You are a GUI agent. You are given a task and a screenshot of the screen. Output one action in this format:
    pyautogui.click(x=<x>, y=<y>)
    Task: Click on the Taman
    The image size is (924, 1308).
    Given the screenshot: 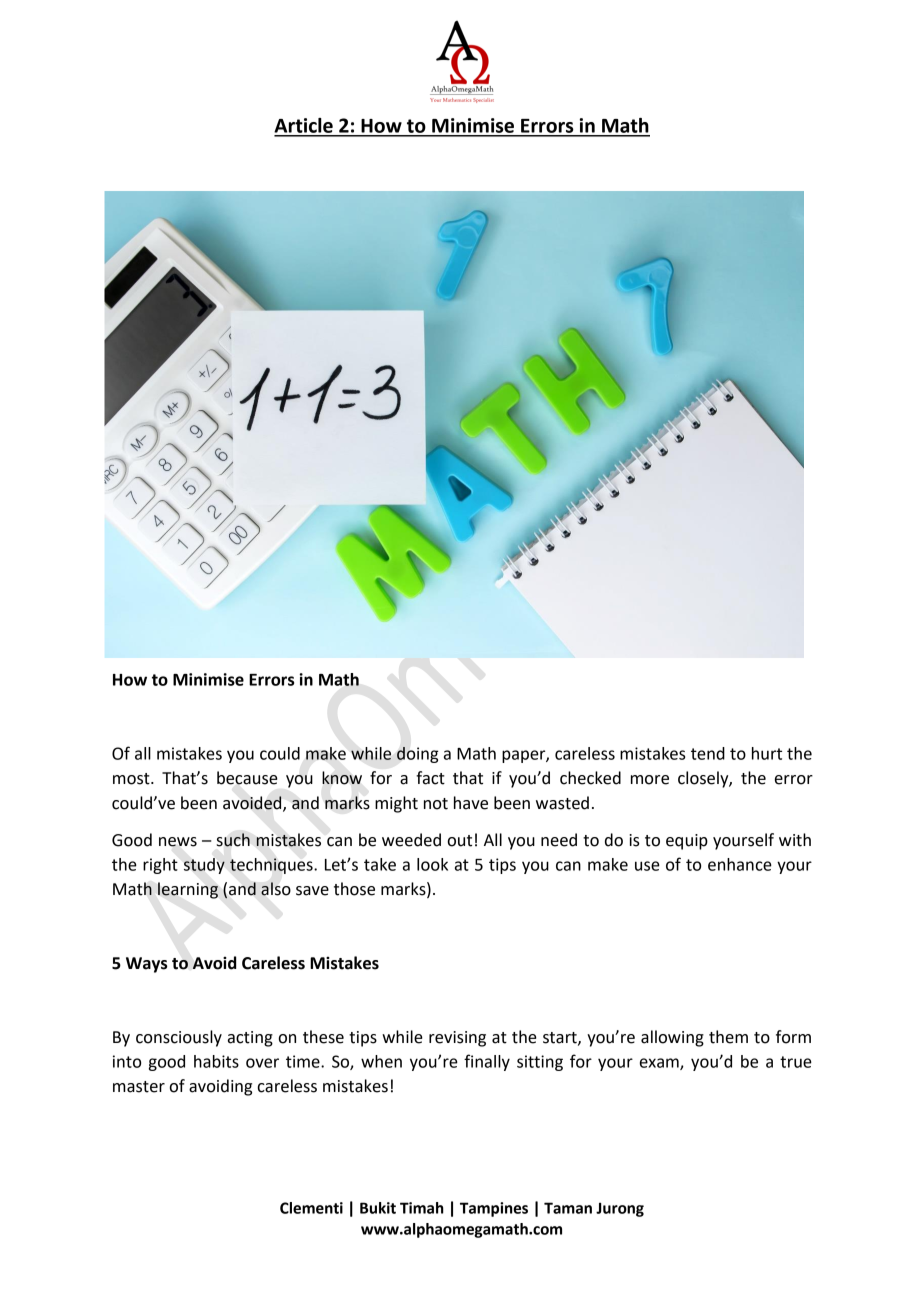 What is the action you would take?
    pyautogui.click(x=568, y=1208)
